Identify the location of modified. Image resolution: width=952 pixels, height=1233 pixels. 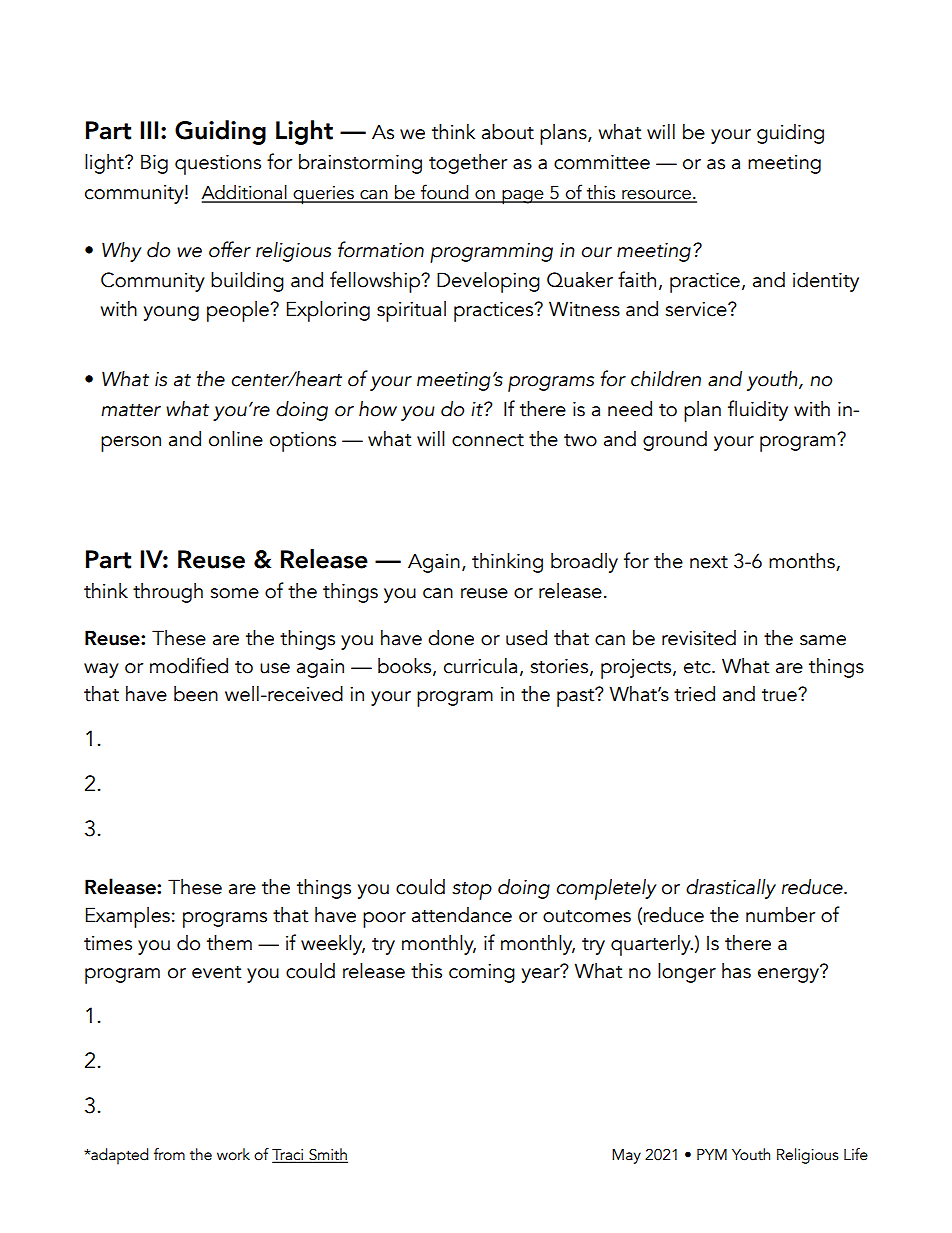
(189, 665).
